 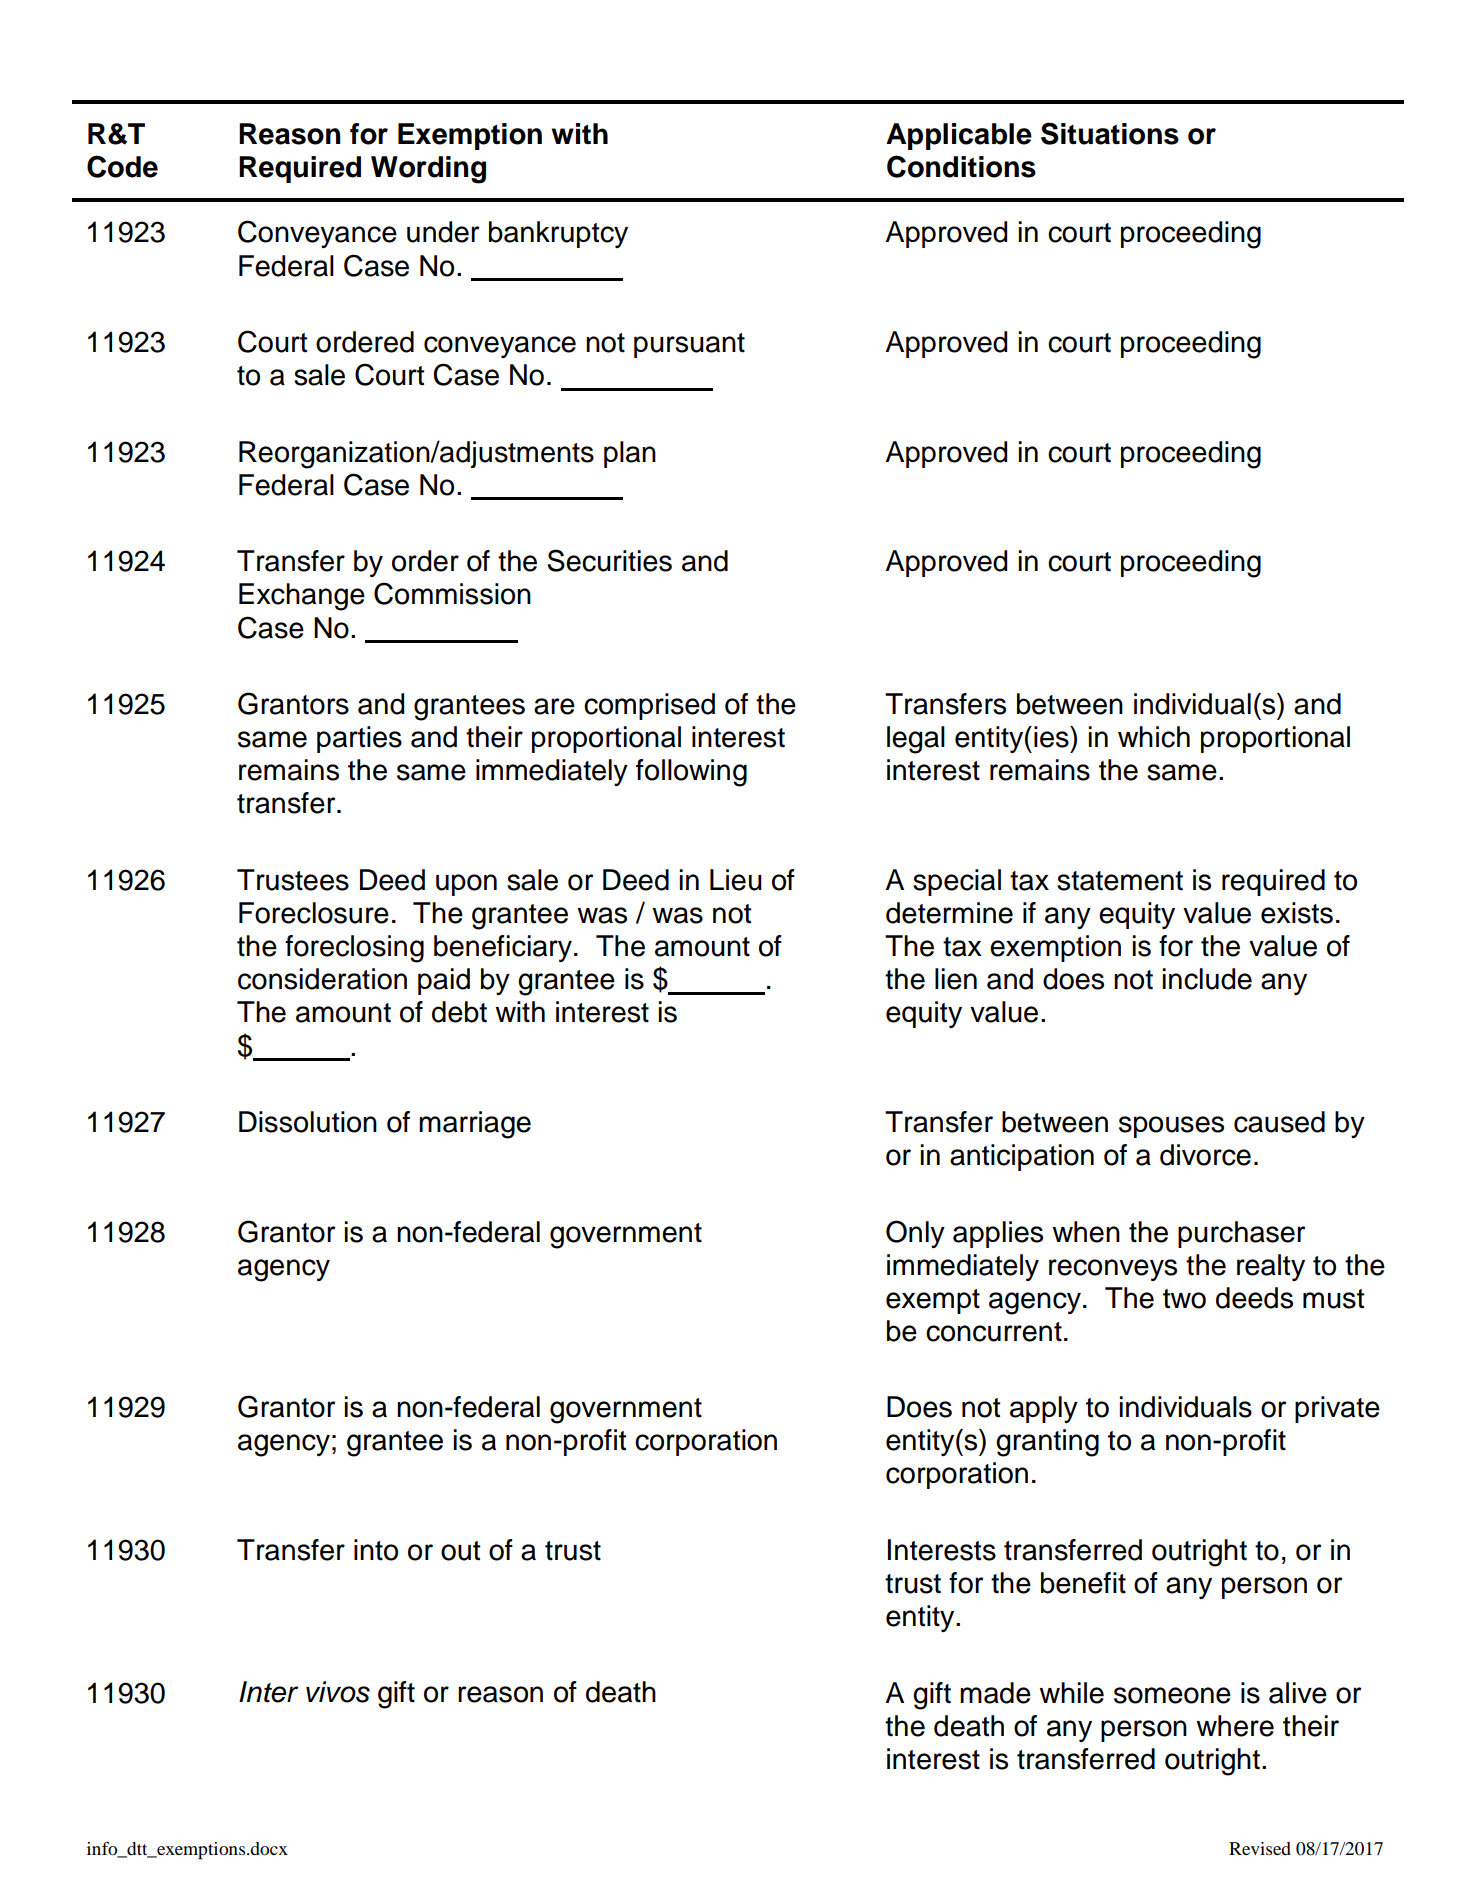 I want to click on Code, so click(x=122, y=166).
